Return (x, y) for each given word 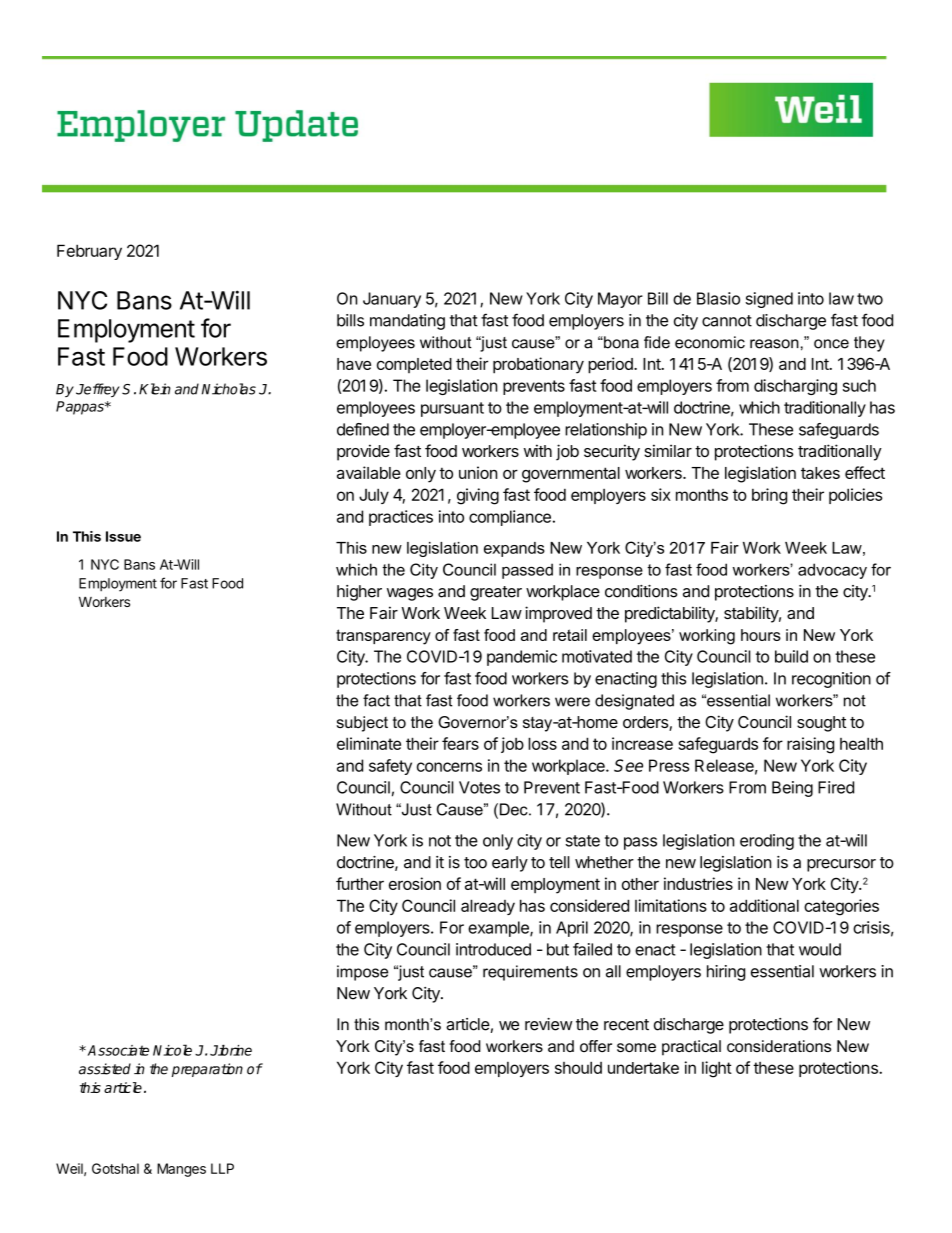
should (578, 1067)
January (392, 300)
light (717, 1069)
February (89, 252)
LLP (222, 1168)
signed (769, 300)
